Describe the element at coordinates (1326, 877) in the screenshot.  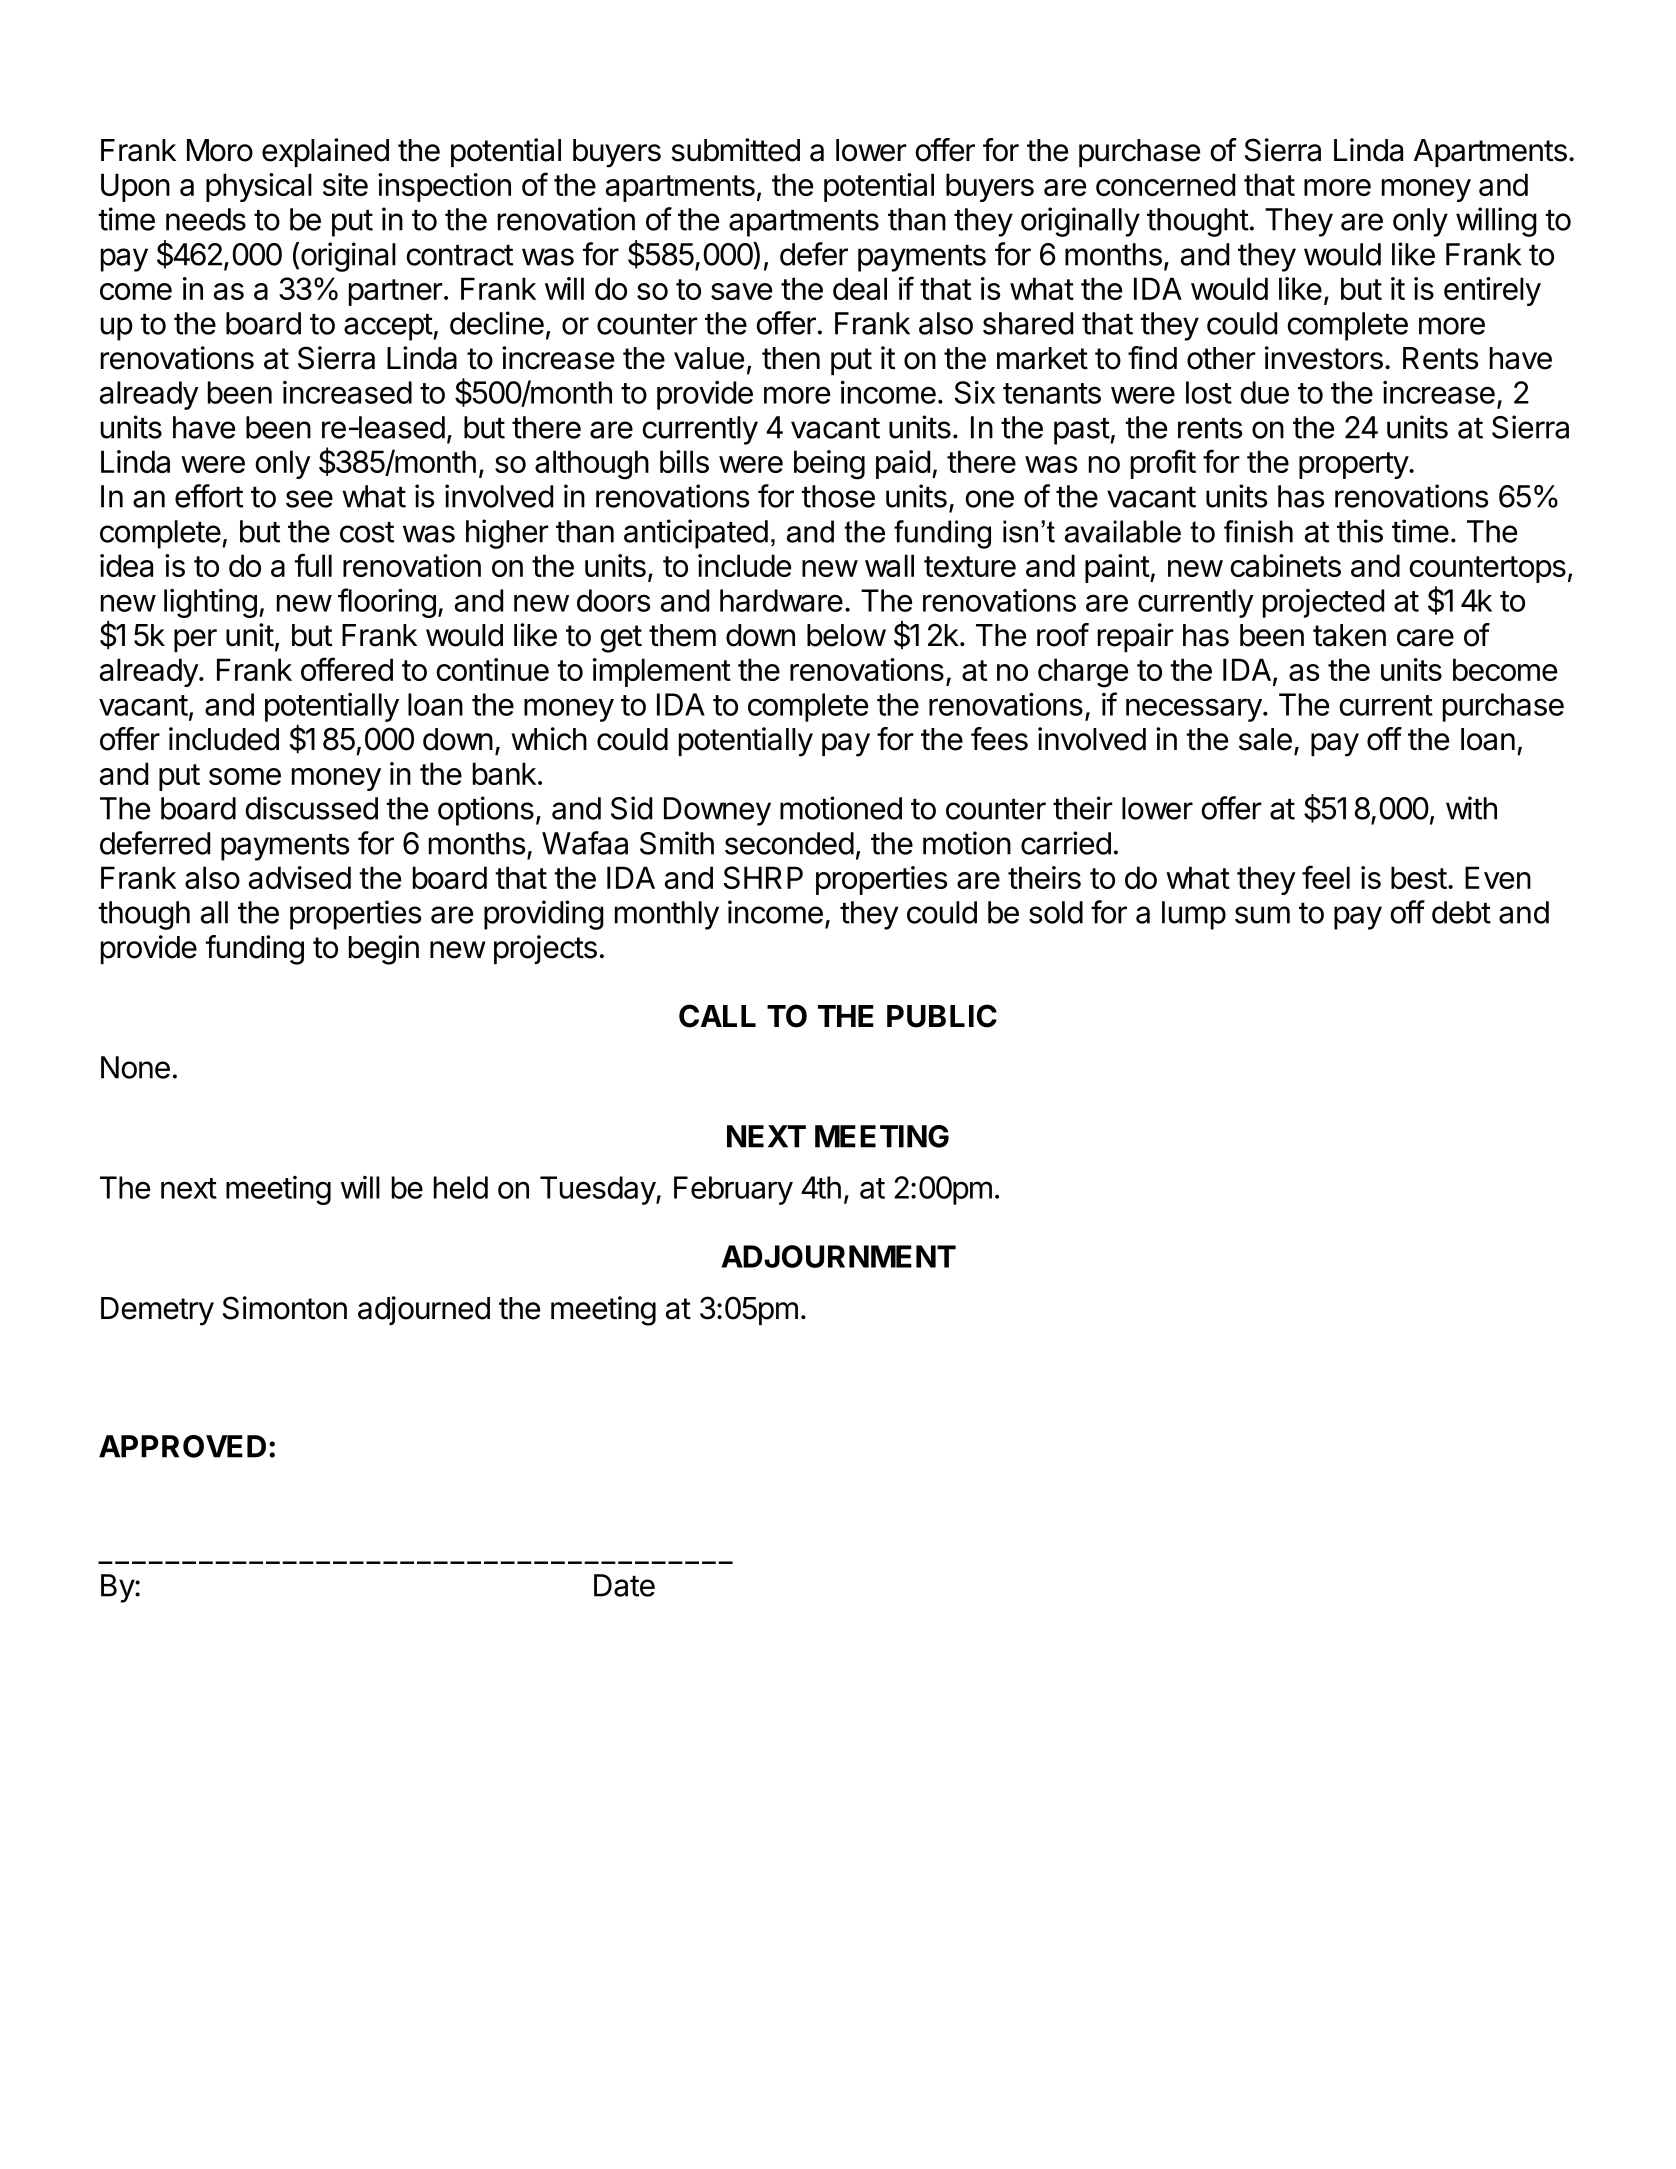
I see `feel` at that location.
